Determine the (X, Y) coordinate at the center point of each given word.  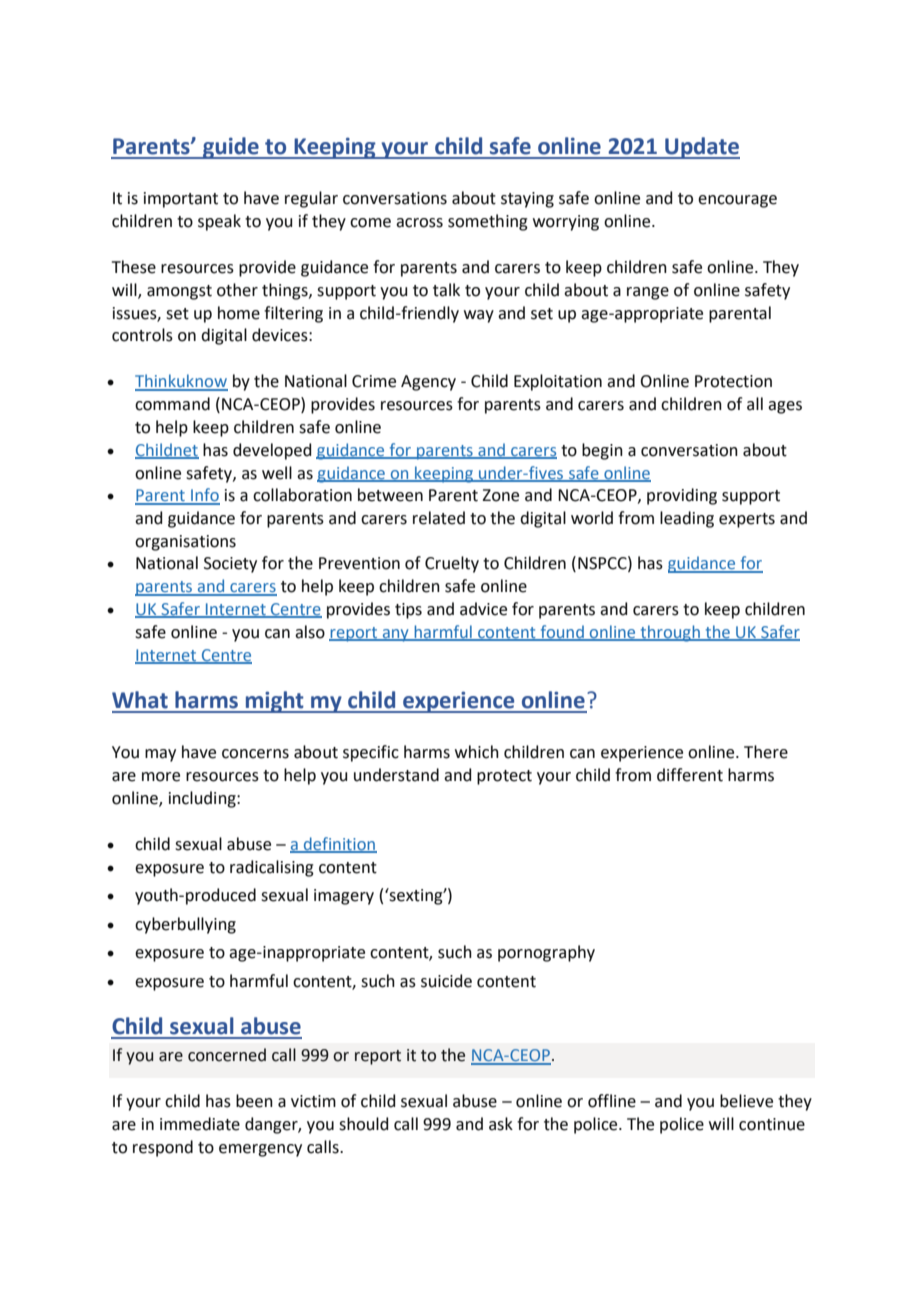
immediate (200, 1124)
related (439, 518)
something (488, 222)
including (203, 799)
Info (204, 496)
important (181, 200)
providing (682, 496)
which (477, 752)
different (690, 775)
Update (701, 148)
